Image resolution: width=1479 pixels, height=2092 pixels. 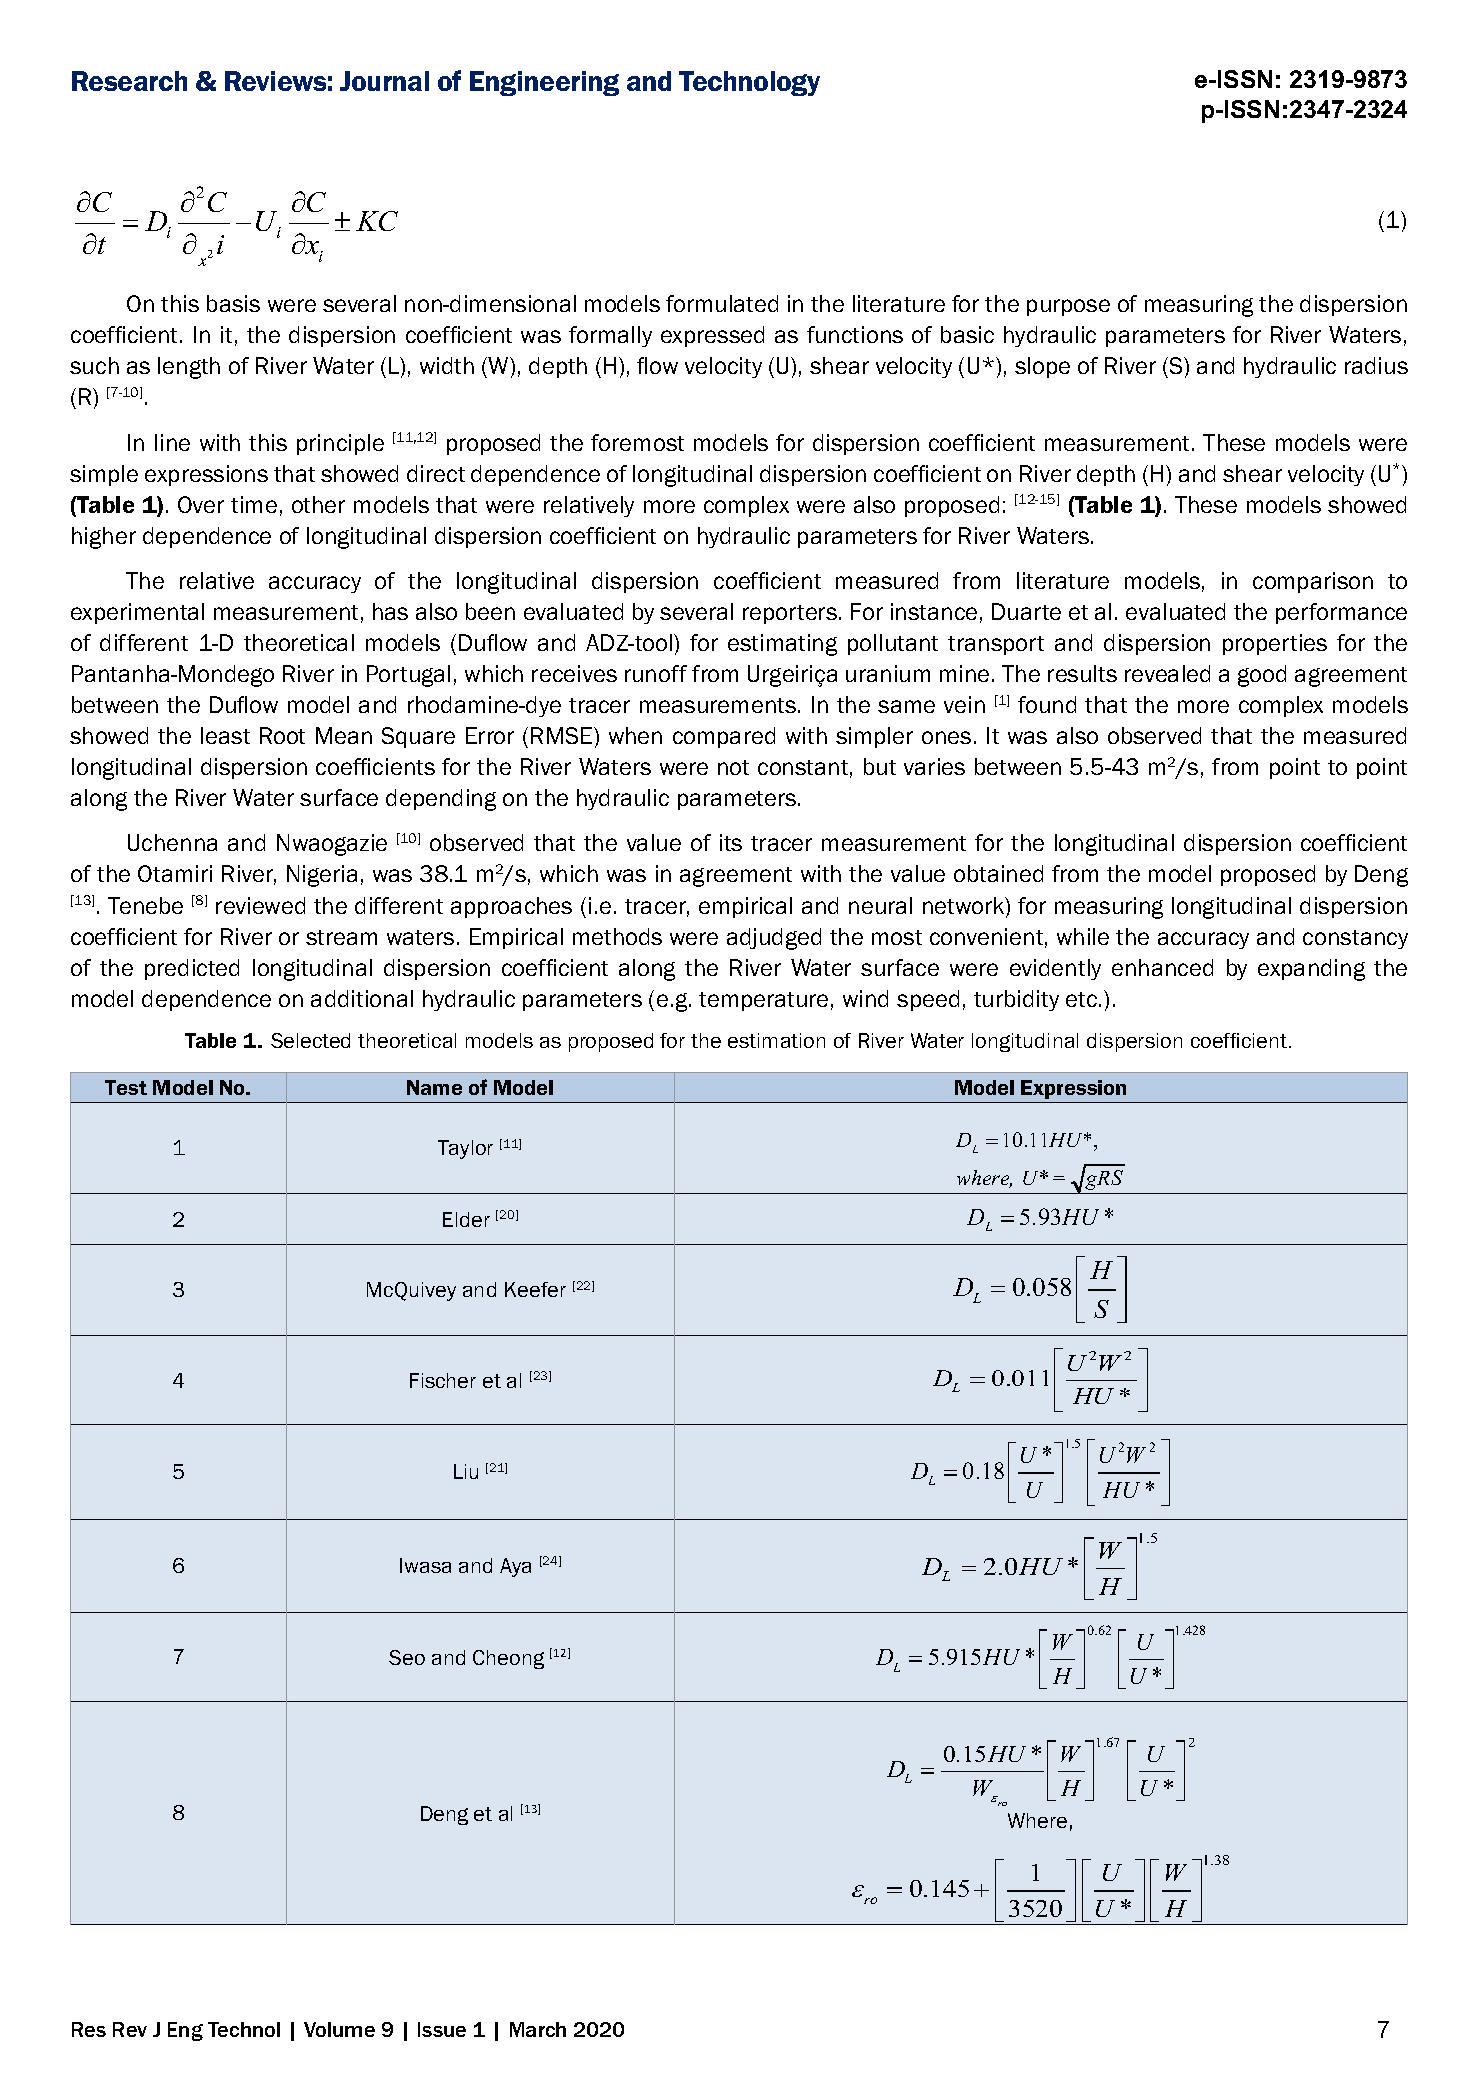 I want to click on Engineering, so click(x=544, y=83).
